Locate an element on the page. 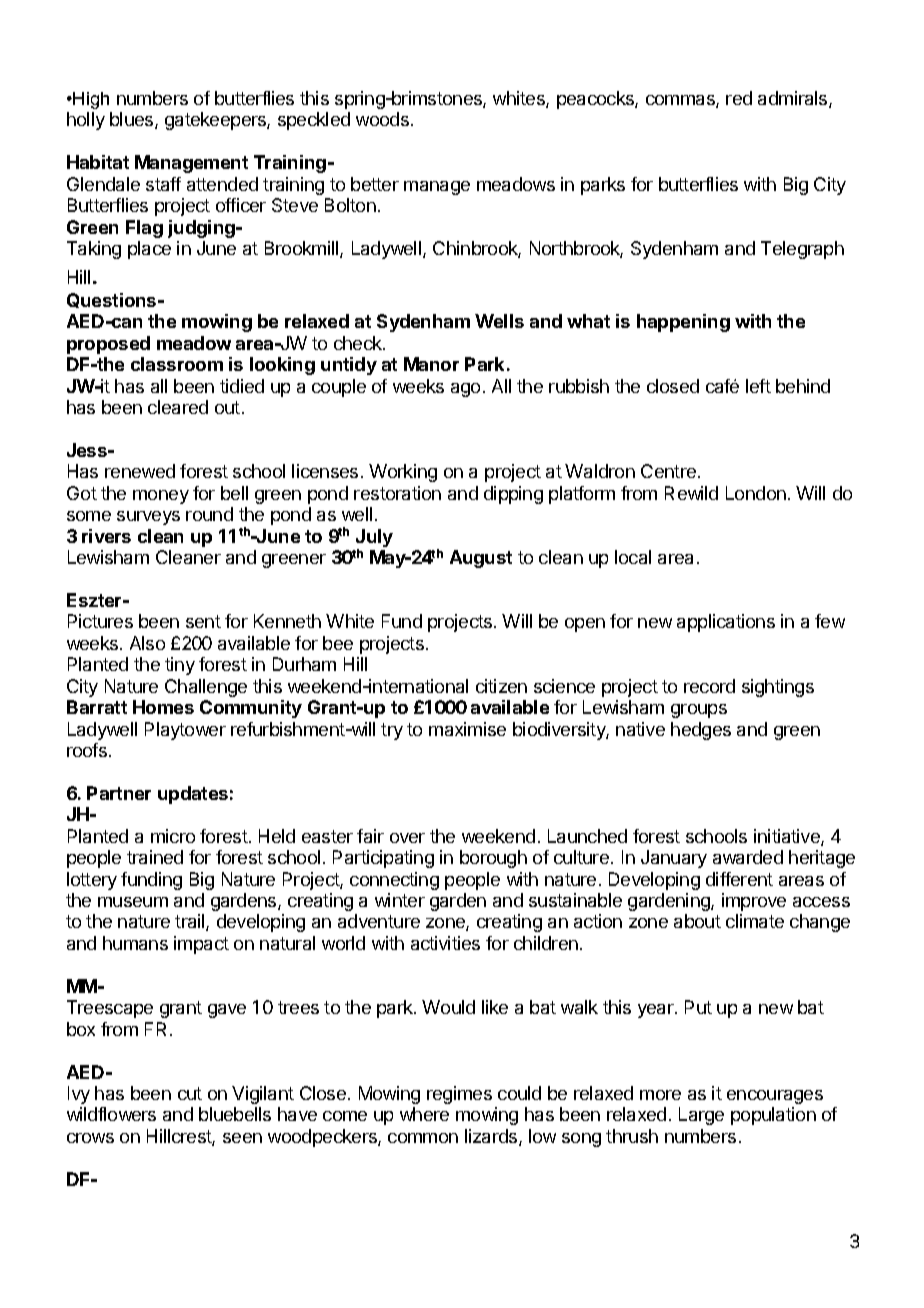 The image size is (924, 1308). cut is located at coordinates (190, 1093).
